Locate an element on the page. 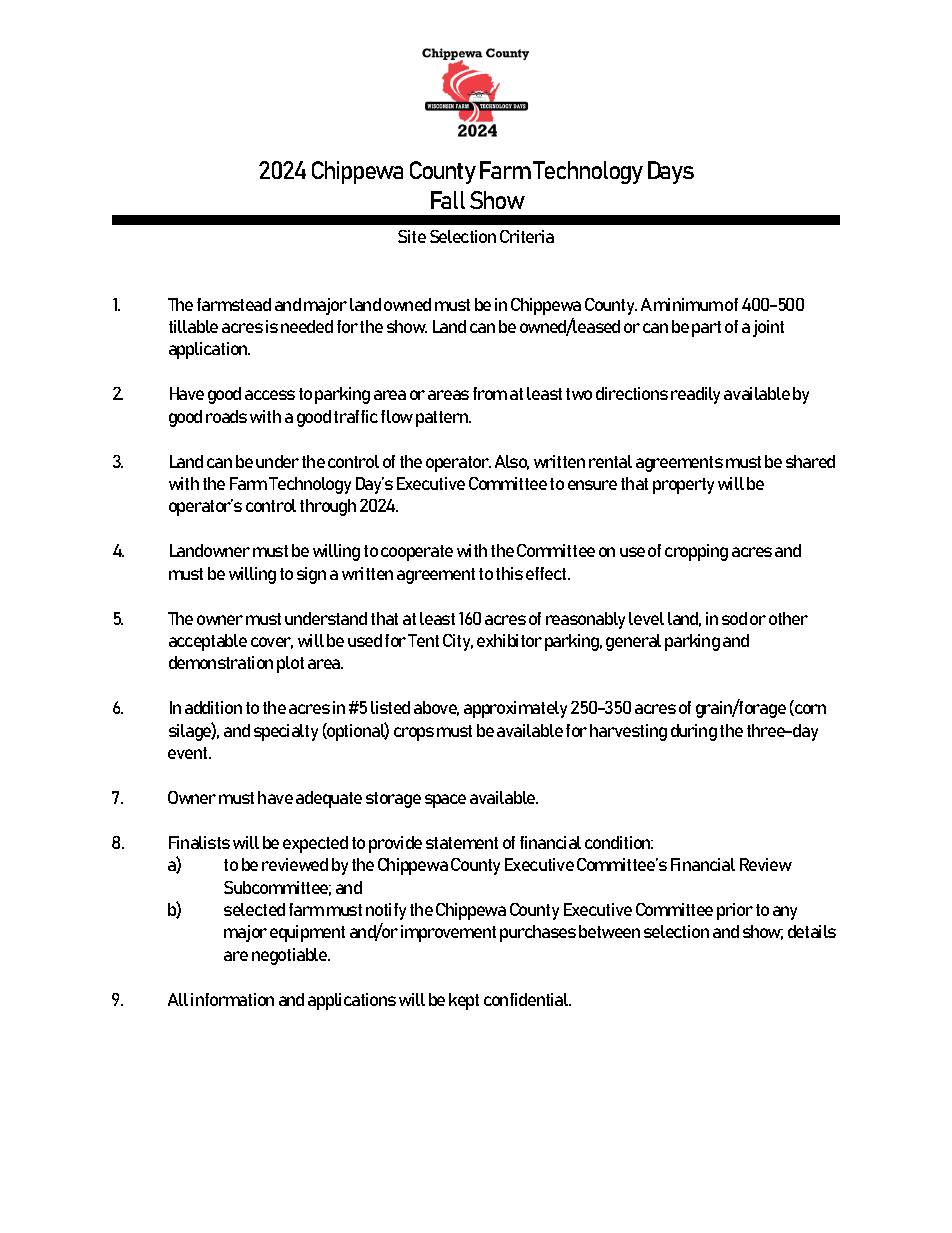 This document has height=1233, width=952. negotiable is located at coordinates (291, 956).
